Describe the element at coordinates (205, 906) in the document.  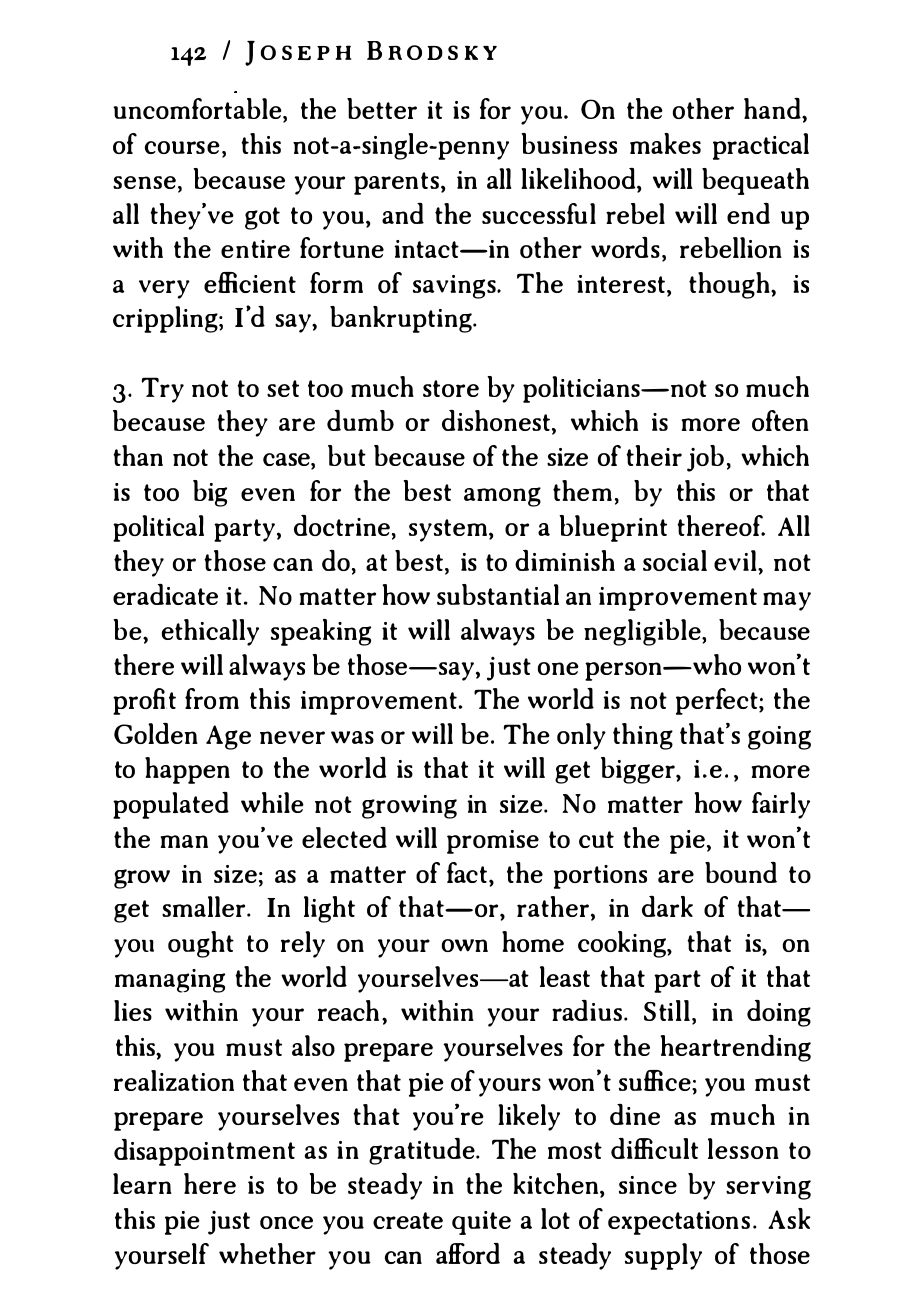
I see `smaller` at that location.
